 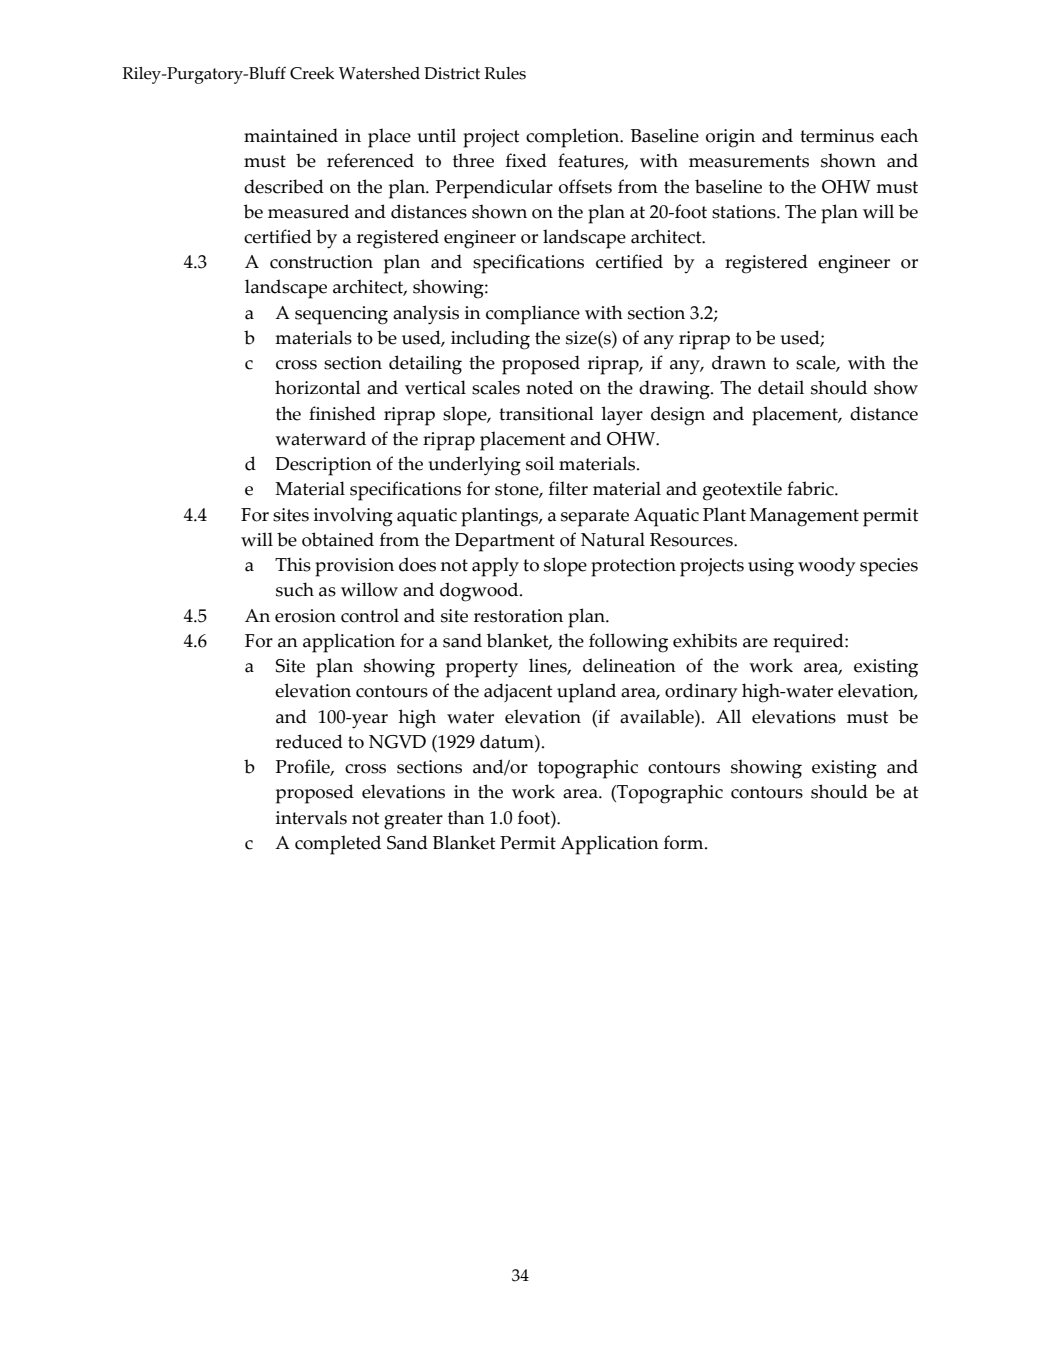 I want to click on All, so click(x=728, y=716).
